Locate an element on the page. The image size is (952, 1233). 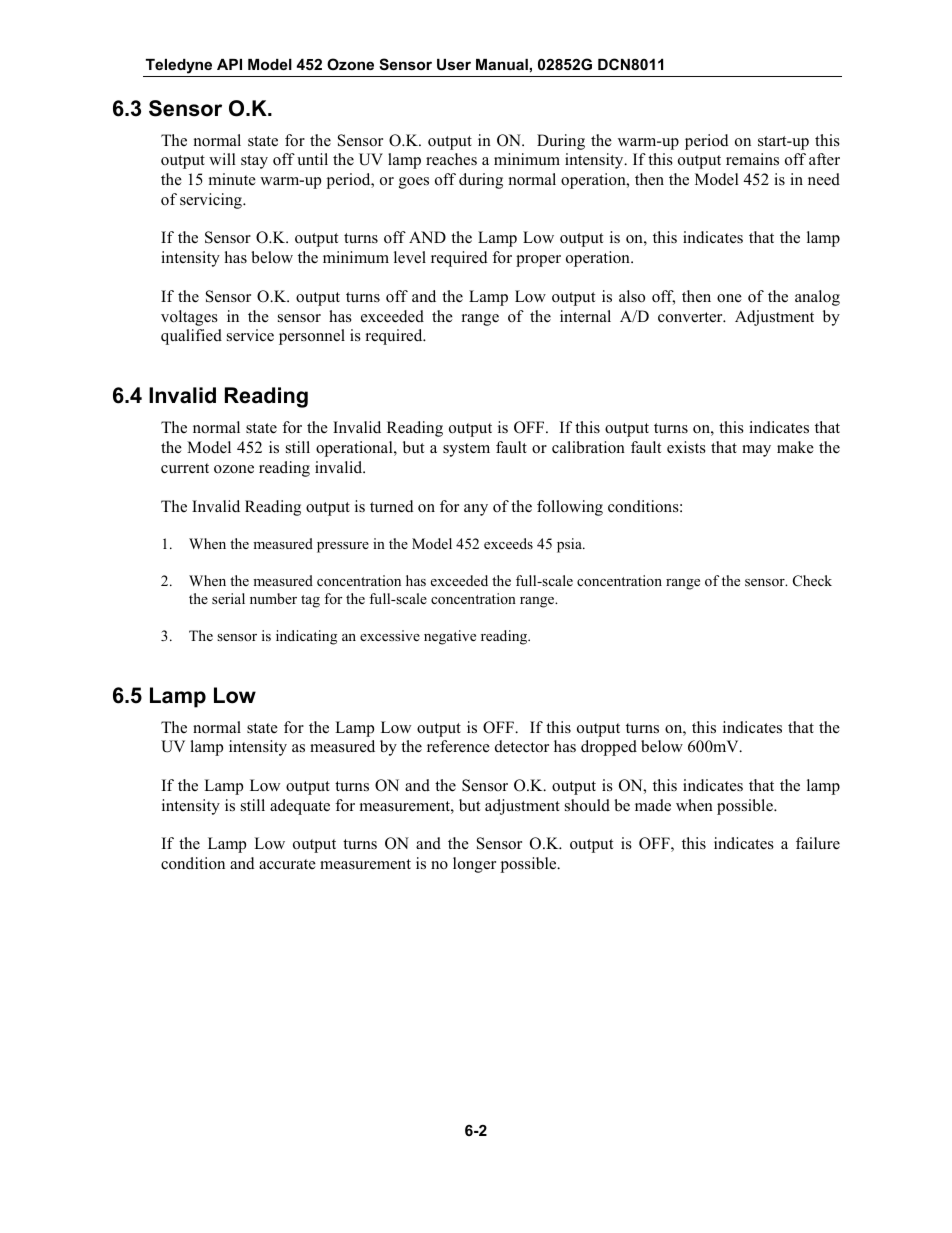
Check is located at coordinates (812, 581).
